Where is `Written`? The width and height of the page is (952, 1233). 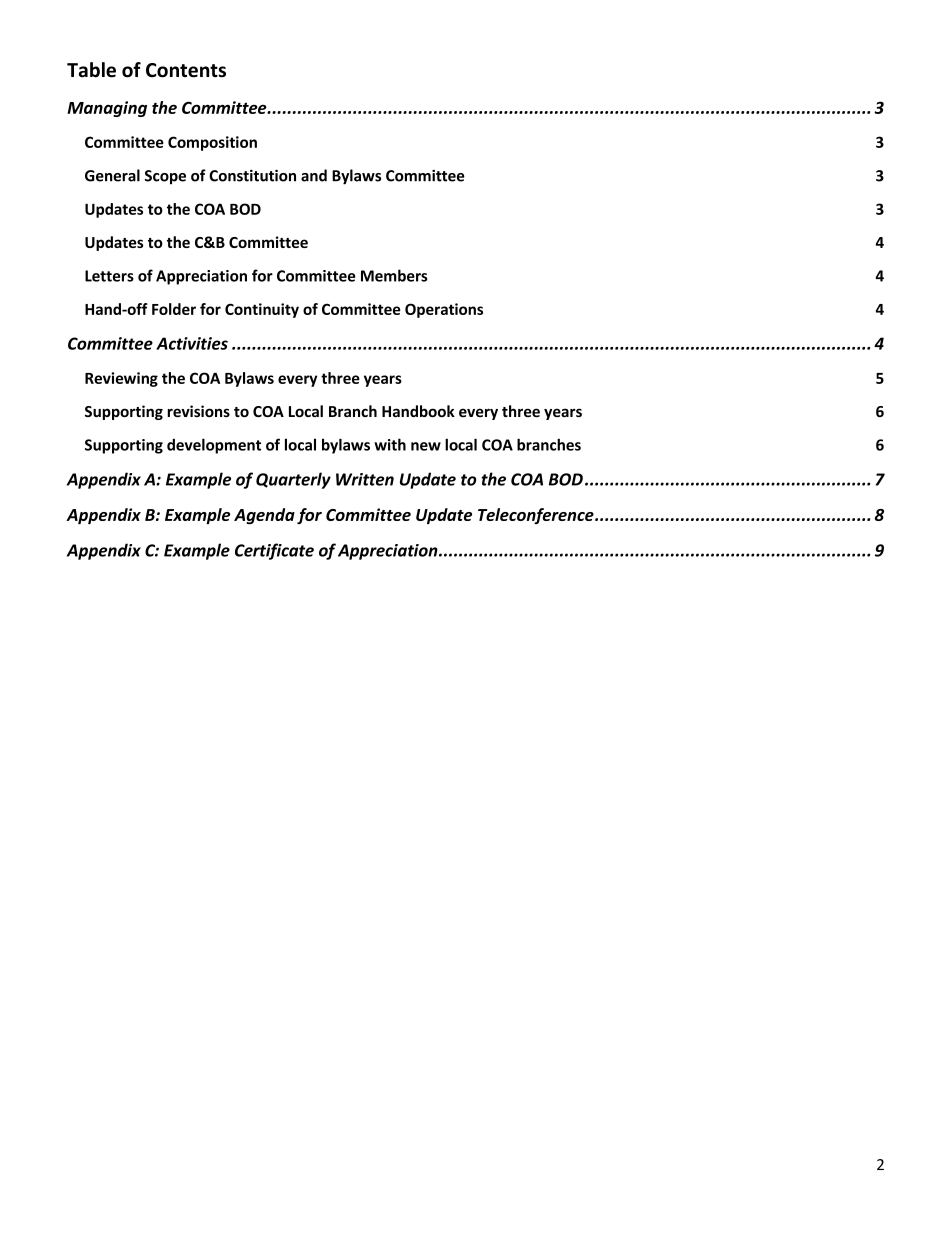 Written is located at coordinates (365, 479).
